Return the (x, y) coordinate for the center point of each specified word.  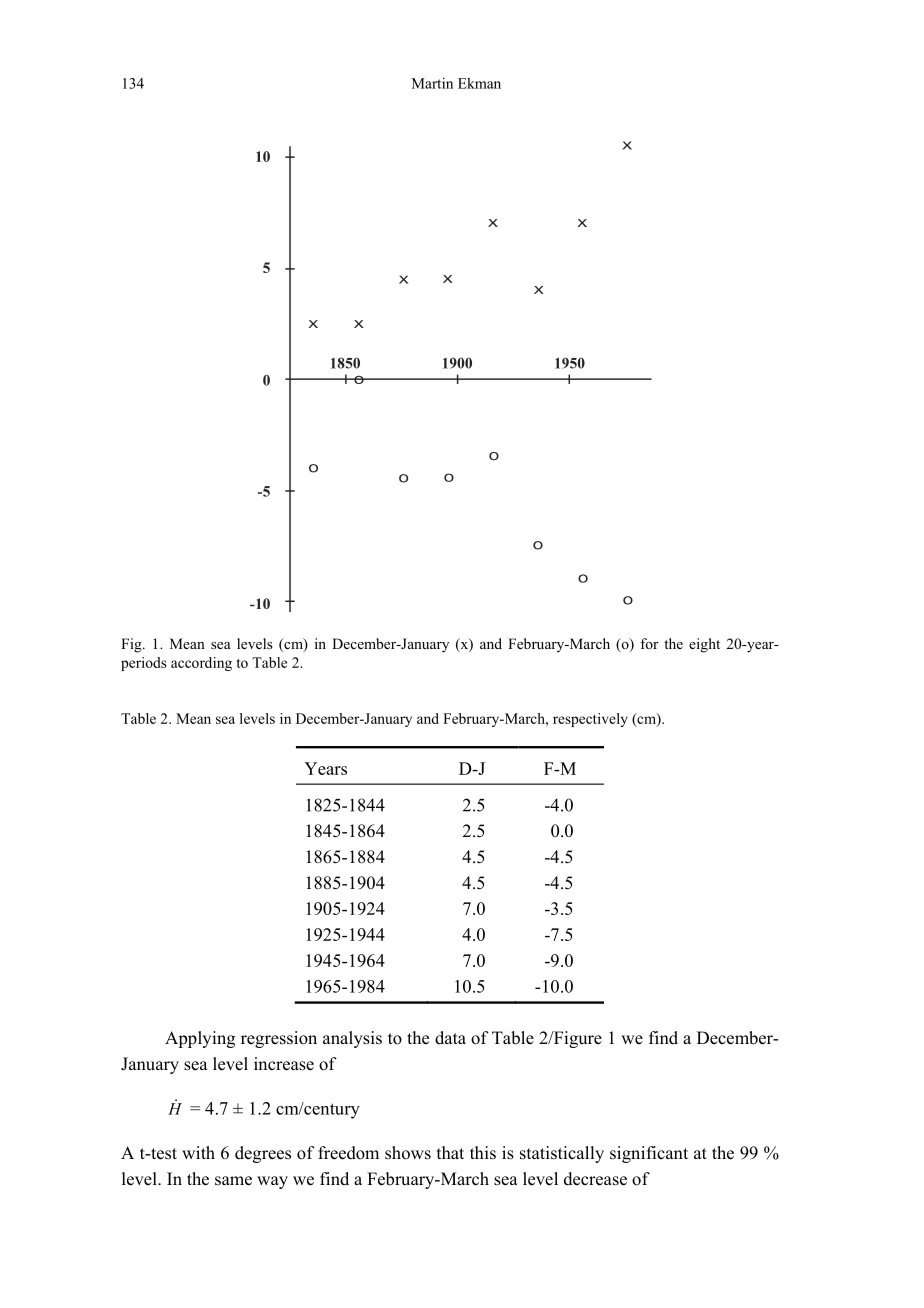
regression (279, 1039)
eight (704, 645)
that (450, 1152)
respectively (590, 720)
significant (649, 1154)
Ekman (479, 83)
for (649, 643)
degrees (263, 1154)
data (450, 1037)
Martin (432, 83)
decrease (595, 1179)
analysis (352, 1039)
